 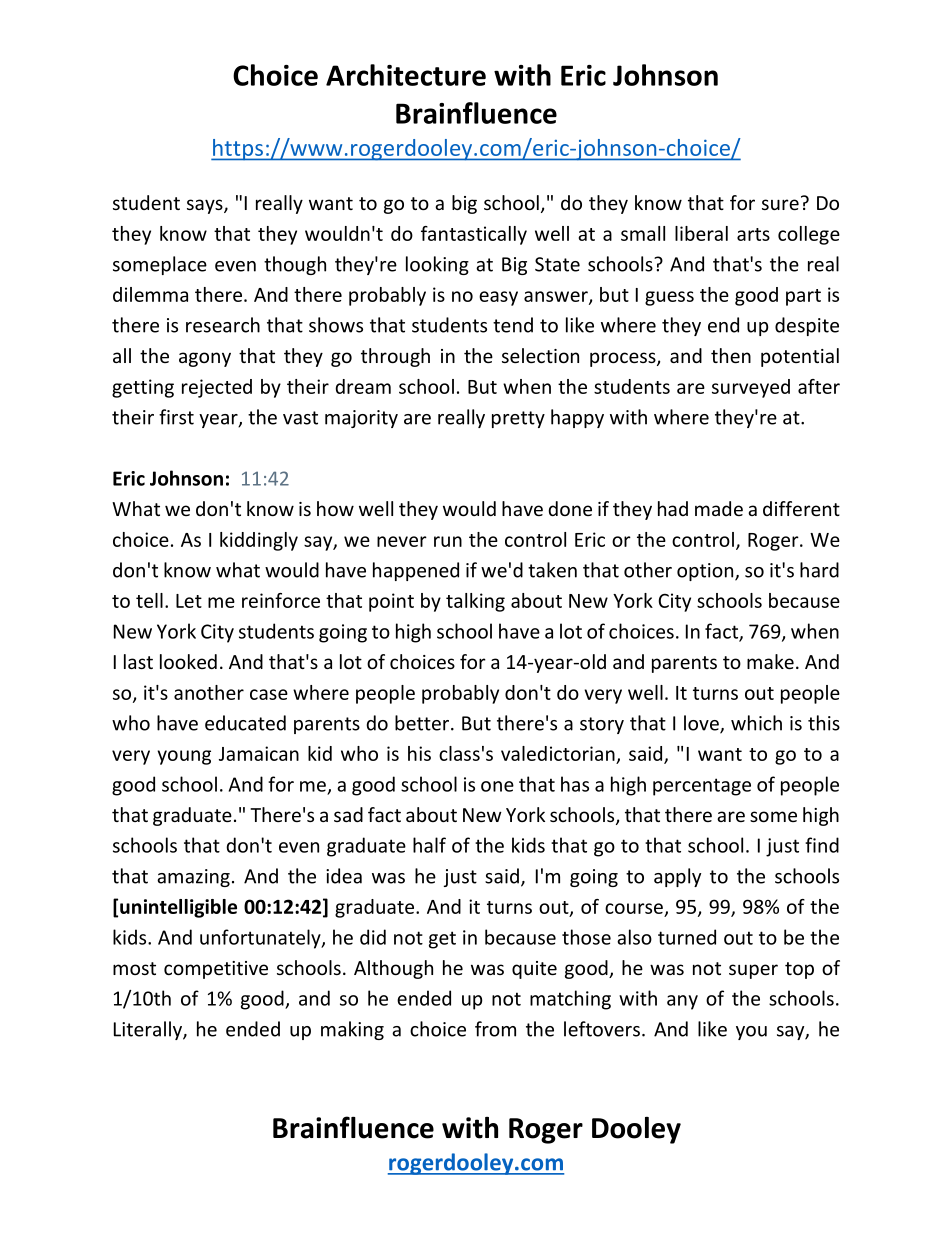 What do you see at coordinates (216, 970) in the screenshot?
I see `competitive` at bounding box center [216, 970].
